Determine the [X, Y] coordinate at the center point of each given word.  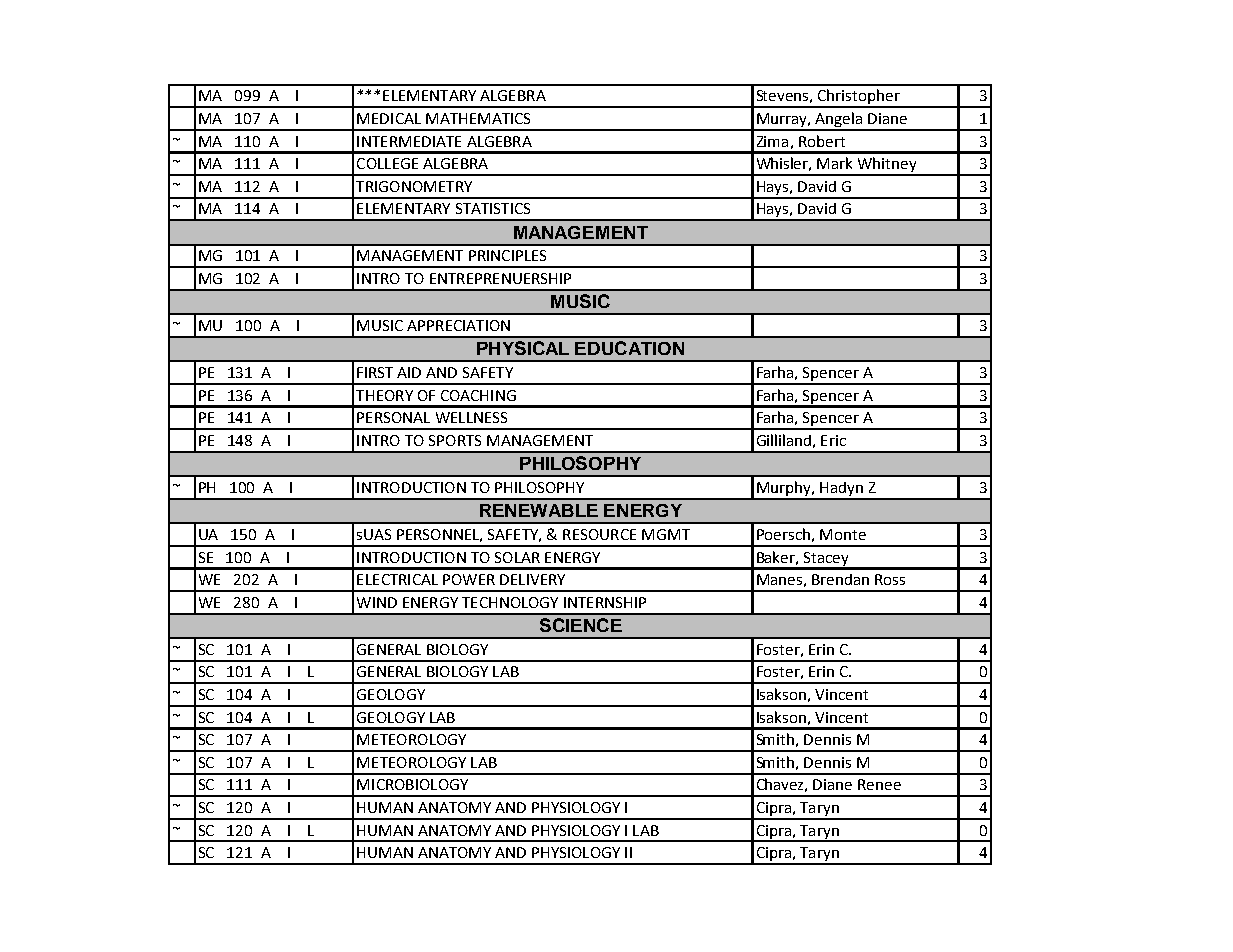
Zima [772, 141]
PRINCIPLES [507, 255]
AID [409, 372]
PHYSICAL [523, 348]
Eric [833, 440]
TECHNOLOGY [510, 602]
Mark [834, 163]
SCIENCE [581, 625]
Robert [822, 141]
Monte [843, 534]
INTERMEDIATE [409, 141]
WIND [377, 602]
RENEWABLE [539, 510]
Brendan [840, 579]
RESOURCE [599, 534]
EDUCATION [629, 348]
